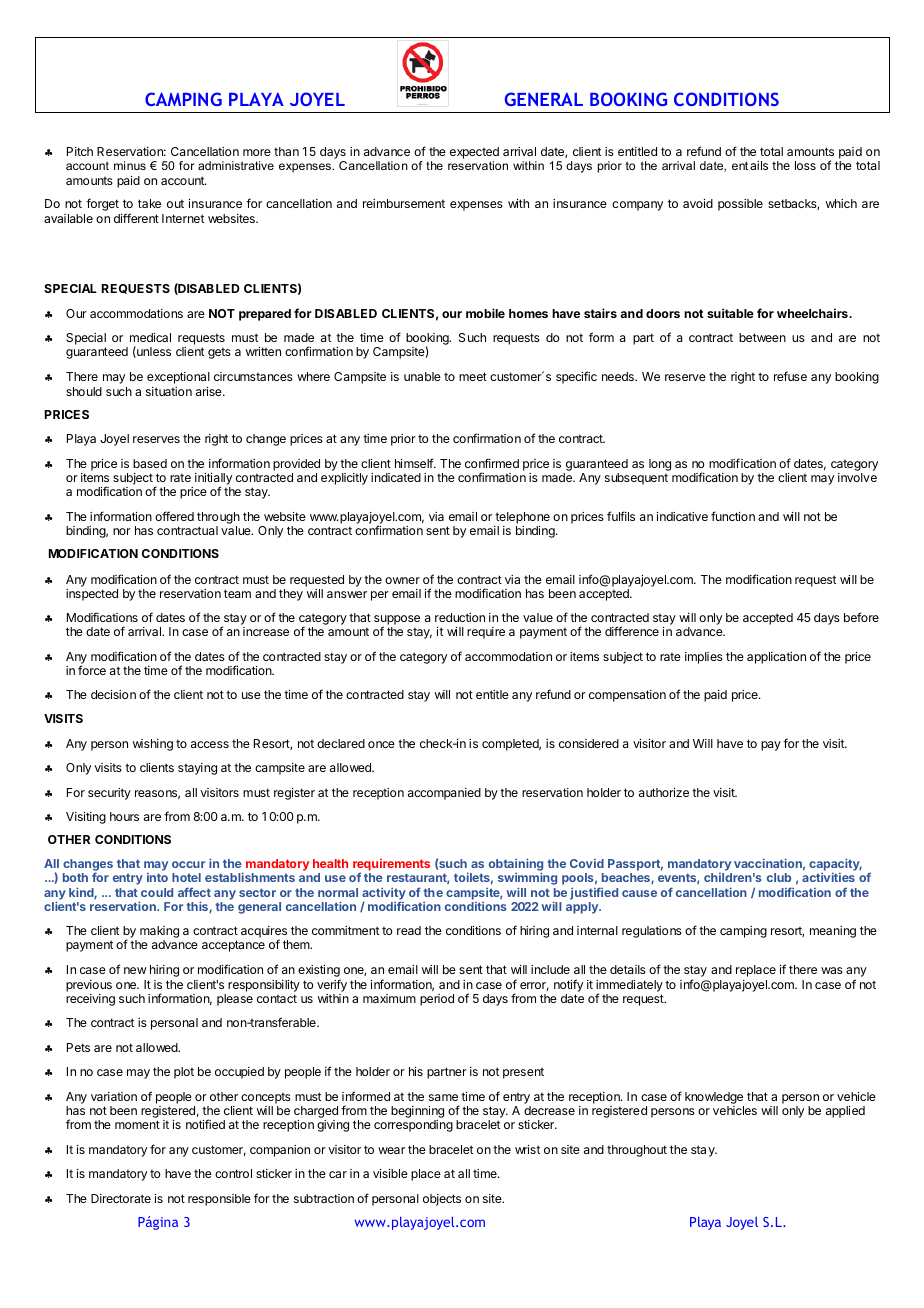  Describe the element at coordinates (776, 658) in the screenshot. I see `application` at that location.
